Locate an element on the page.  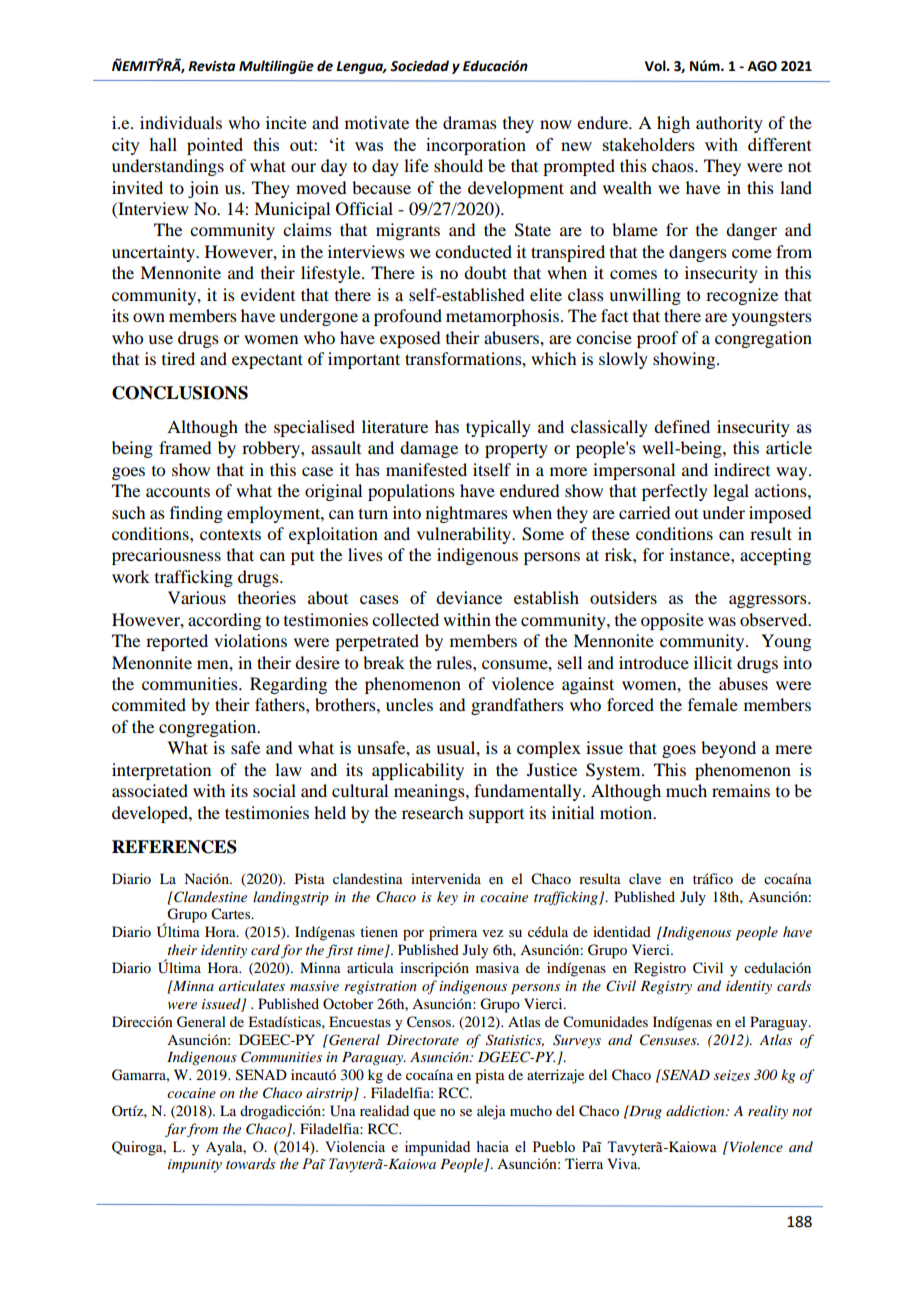
according is located at coordinates (224, 621).
